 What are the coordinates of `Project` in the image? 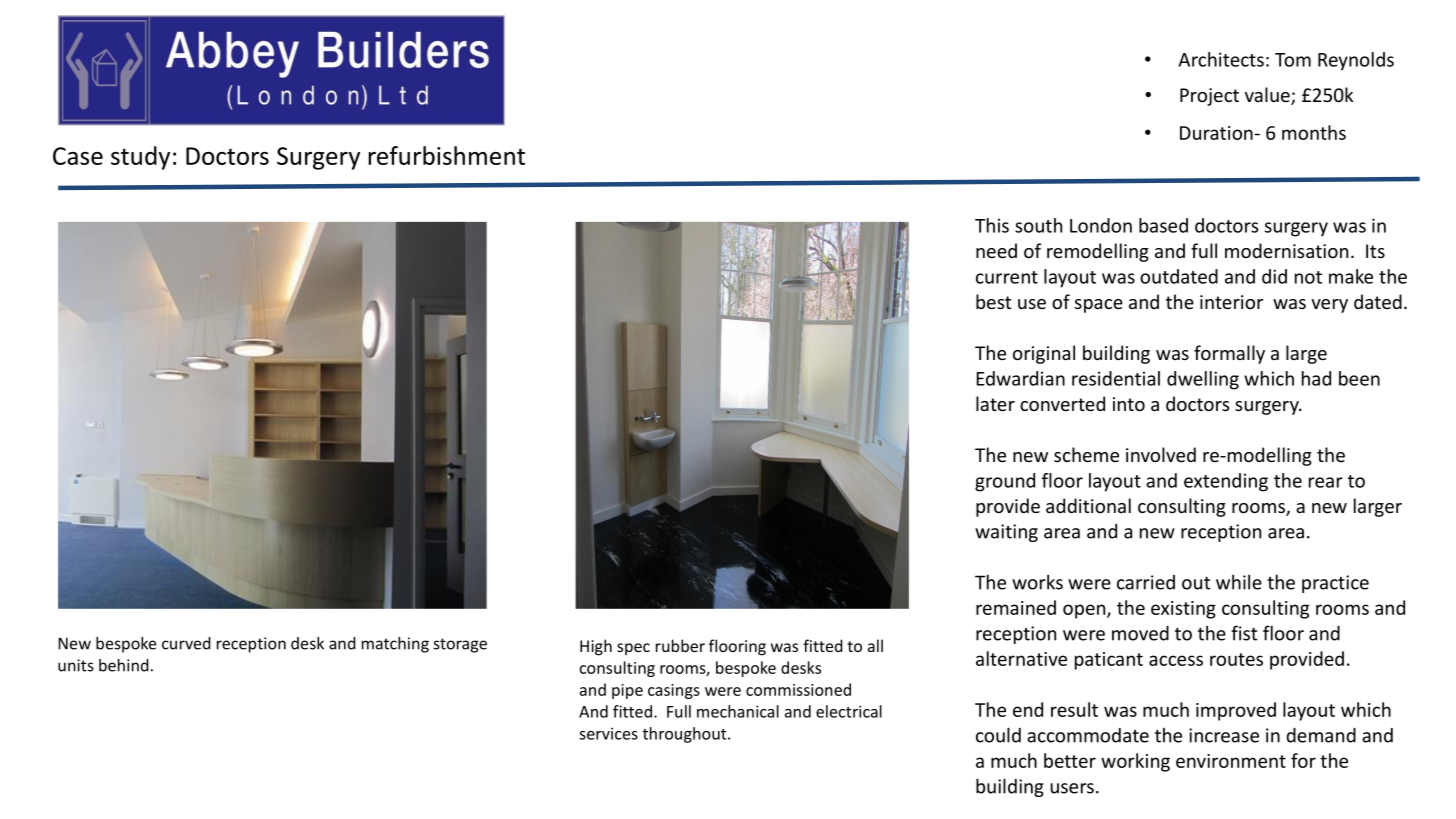 It's located at (1209, 97).
